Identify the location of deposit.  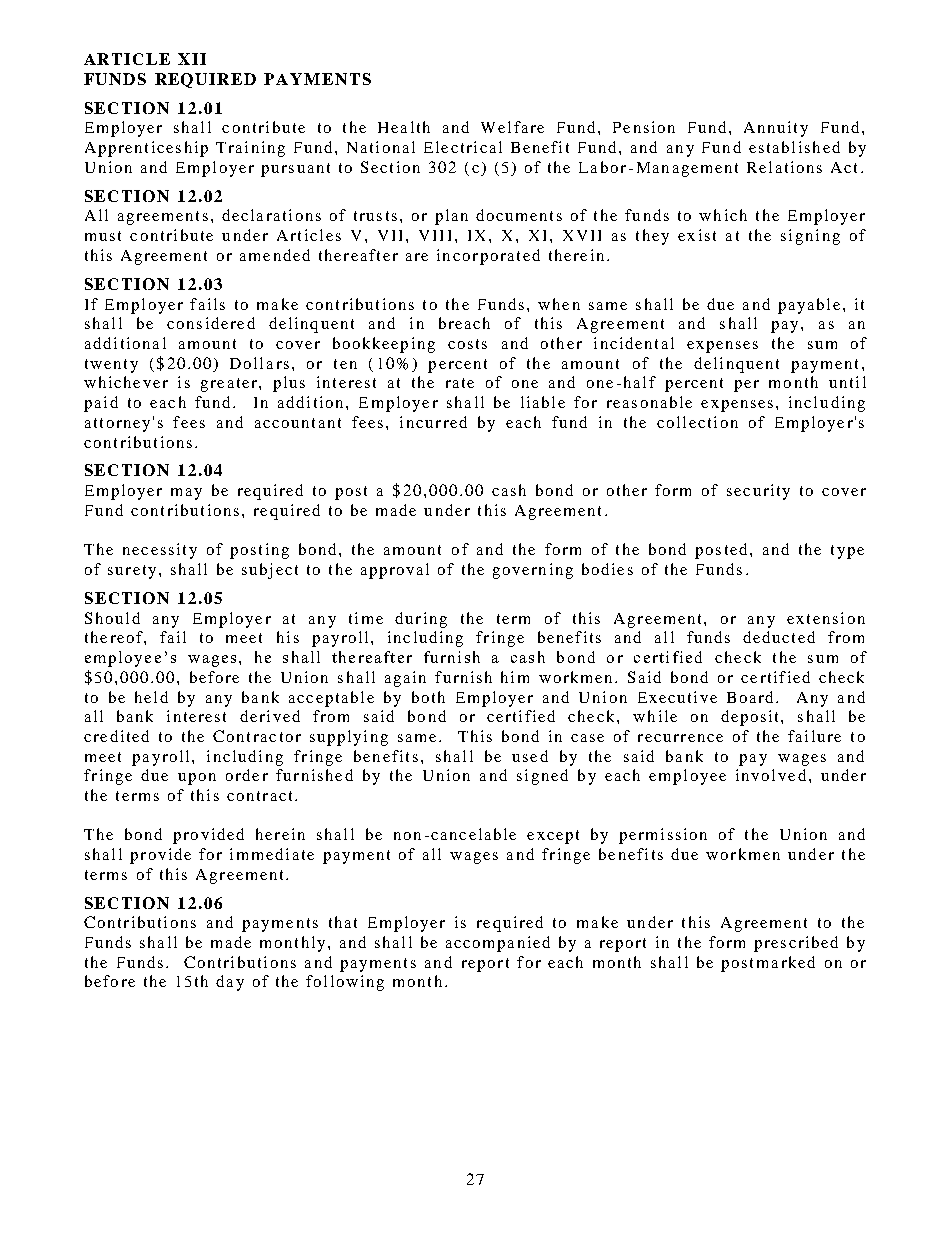
(751, 718).
